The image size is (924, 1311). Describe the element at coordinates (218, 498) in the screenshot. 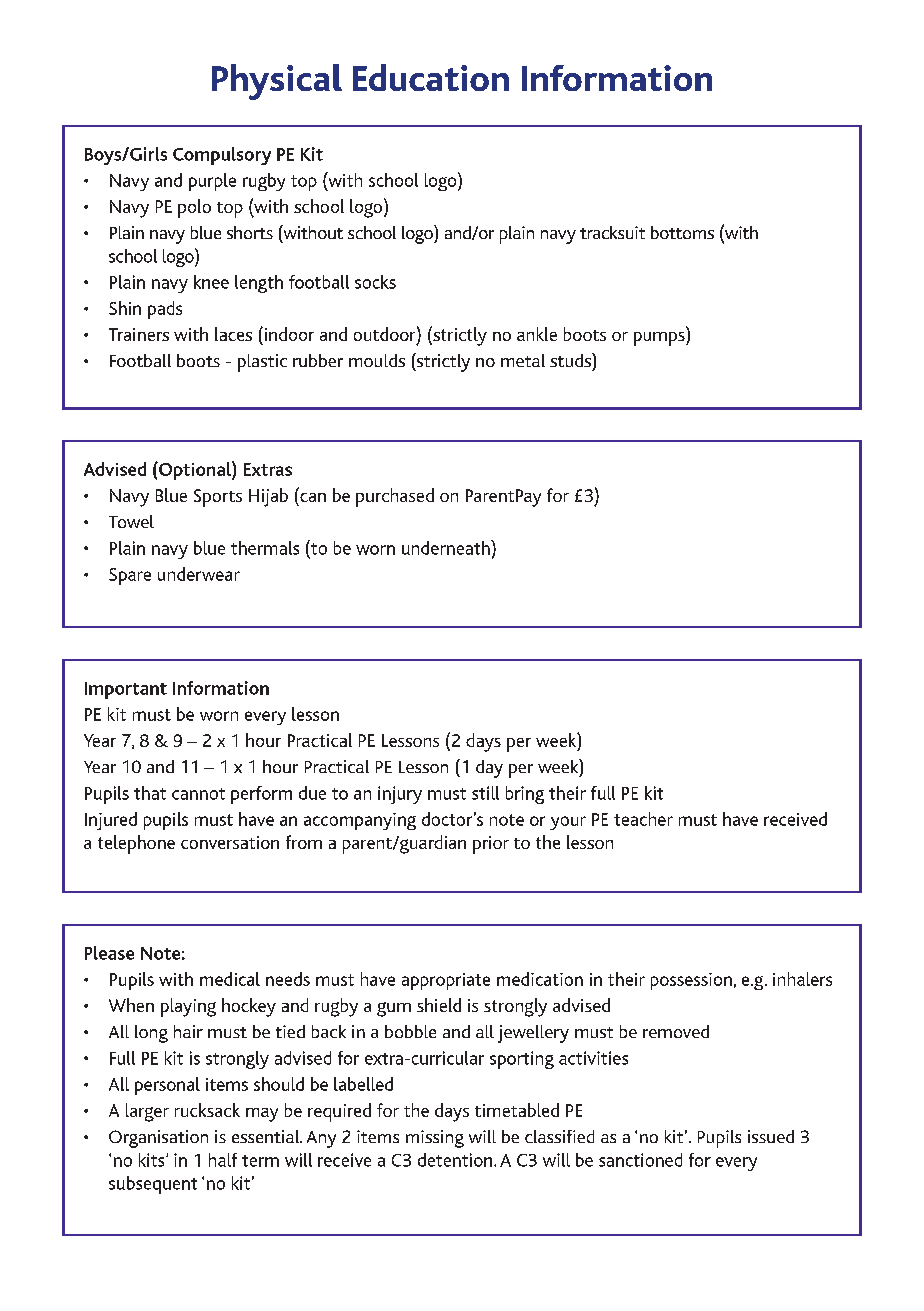

I see `Sports` at that location.
